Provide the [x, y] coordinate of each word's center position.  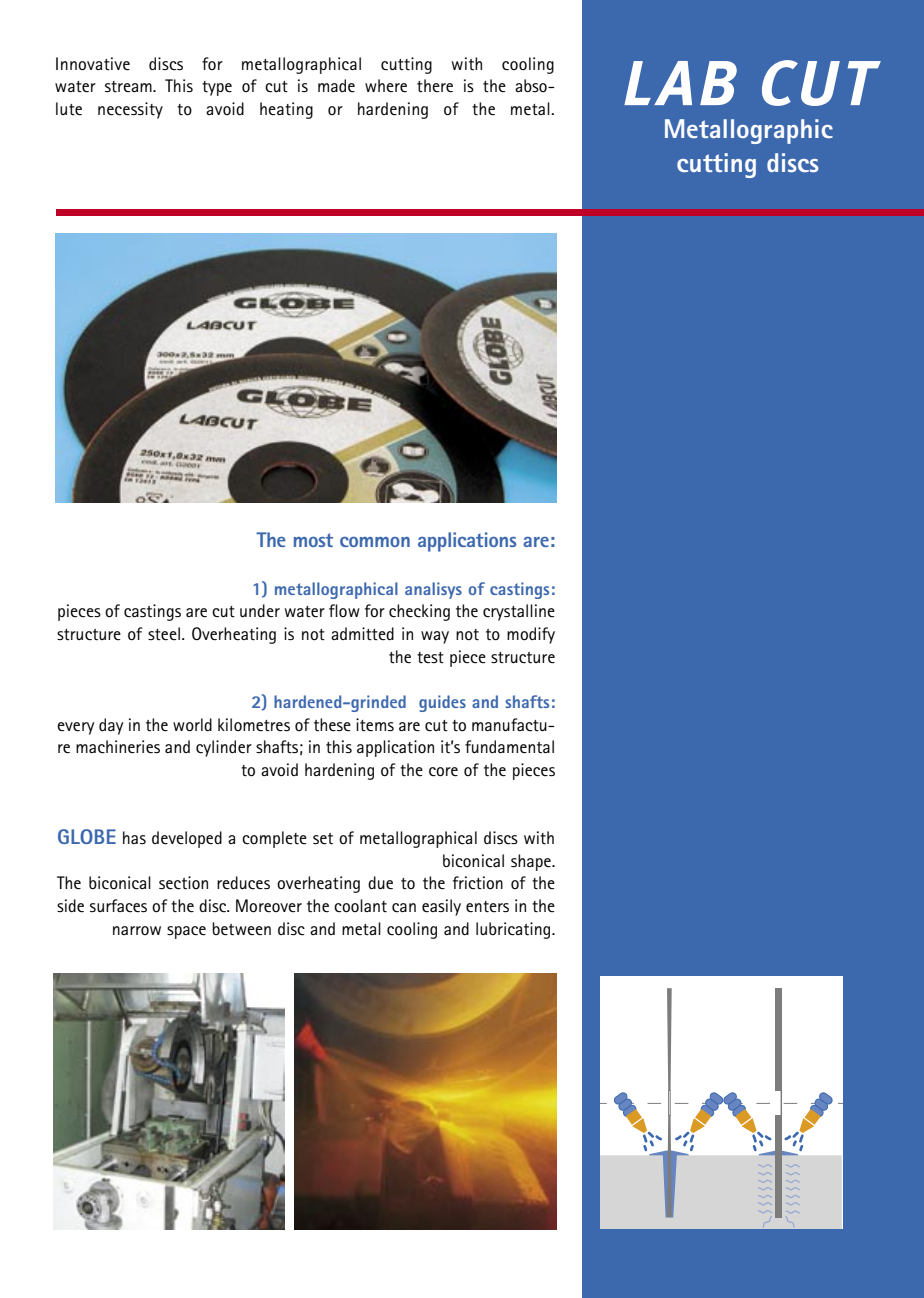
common [375, 542]
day [111, 726]
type [217, 88]
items [375, 725]
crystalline [519, 612]
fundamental [509, 747]
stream [129, 87]
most [313, 540]
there [435, 86]
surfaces [118, 906]
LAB [680, 83]
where [386, 86]
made [336, 86]
